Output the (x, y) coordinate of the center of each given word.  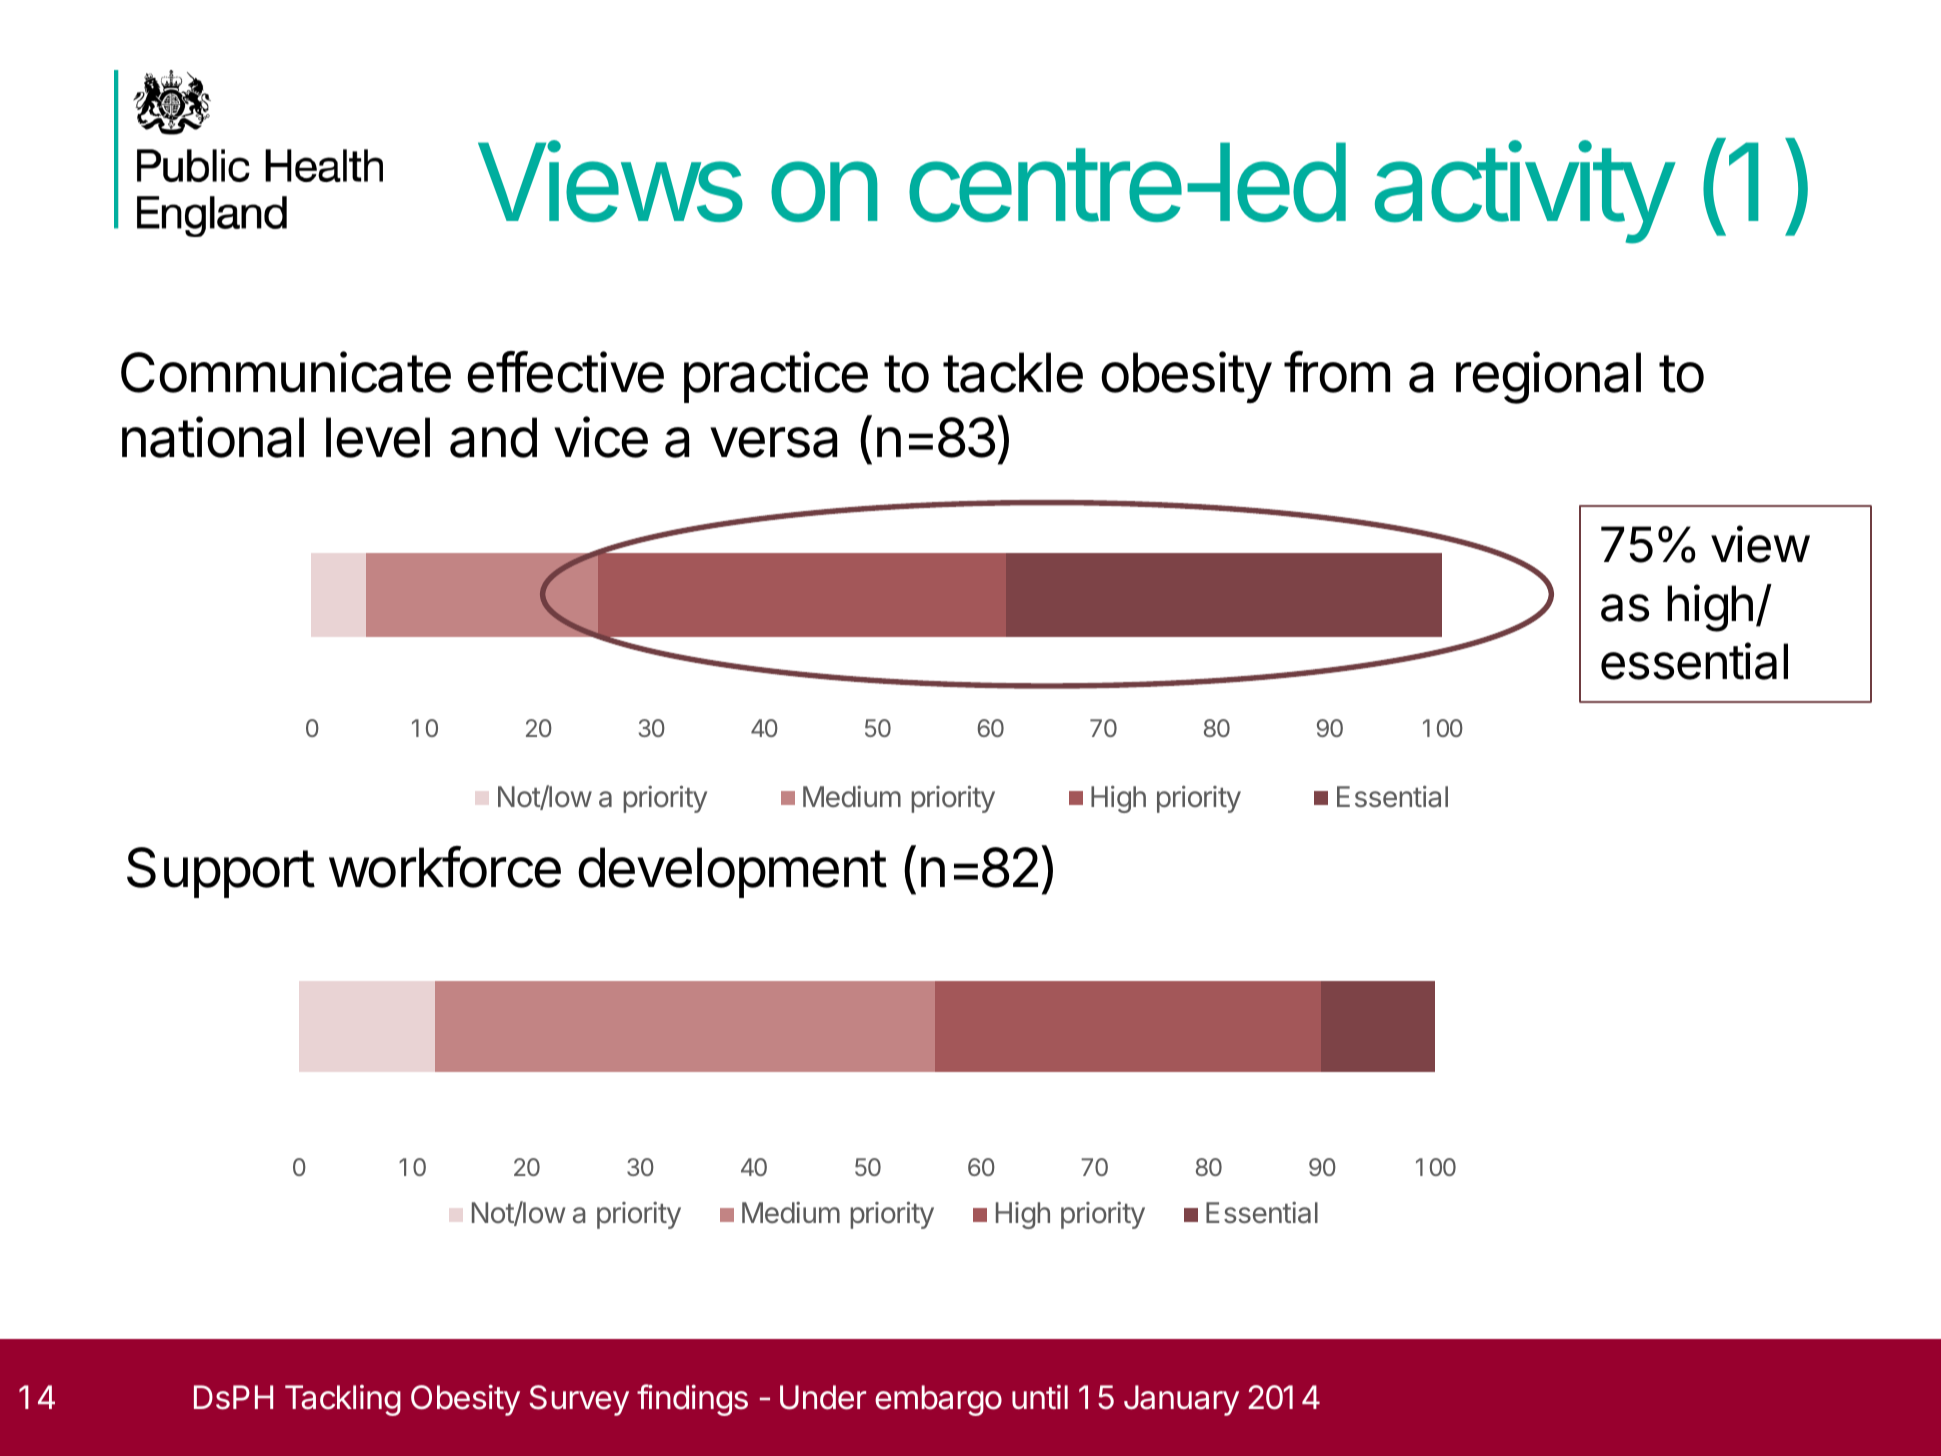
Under (823, 1397)
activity (1524, 193)
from (1337, 372)
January (1181, 1400)
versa (773, 442)
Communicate (286, 372)
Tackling (343, 1400)
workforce (445, 867)
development (732, 872)
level (378, 437)
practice (776, 377)
